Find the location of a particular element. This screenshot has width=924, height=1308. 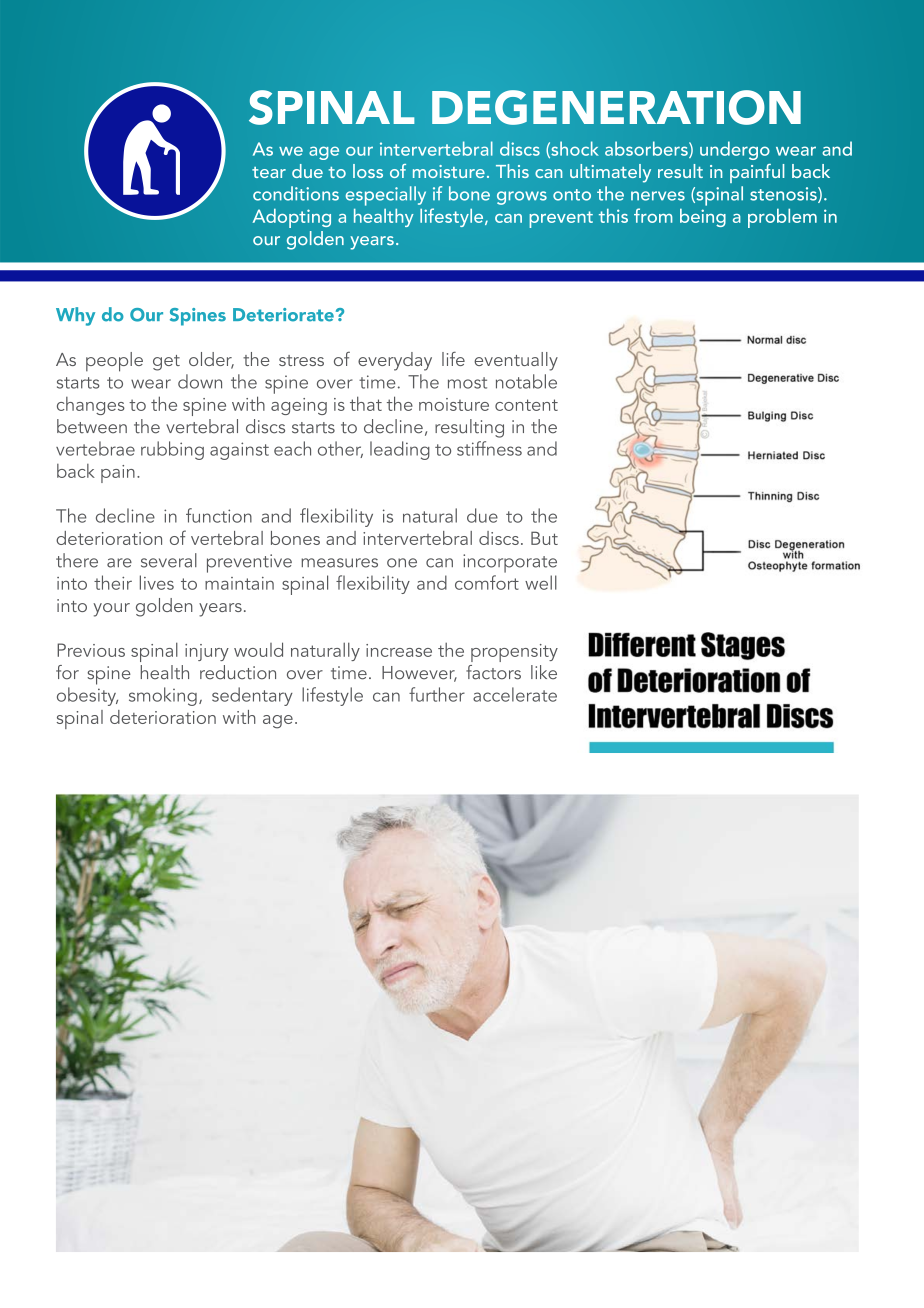

tear is located at coordinates (269, 172).
